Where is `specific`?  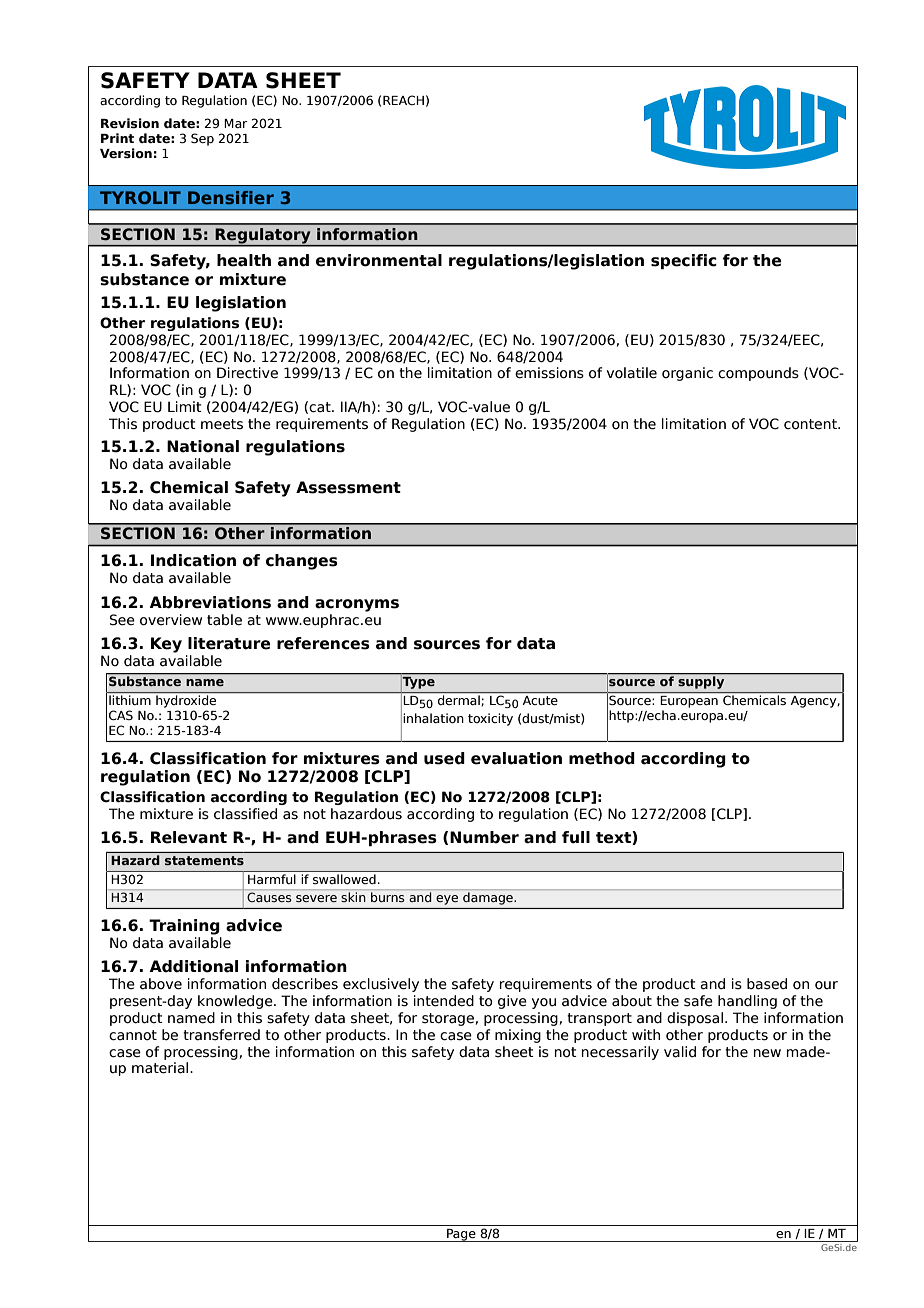
specific is located at coordinates (684, 261).
